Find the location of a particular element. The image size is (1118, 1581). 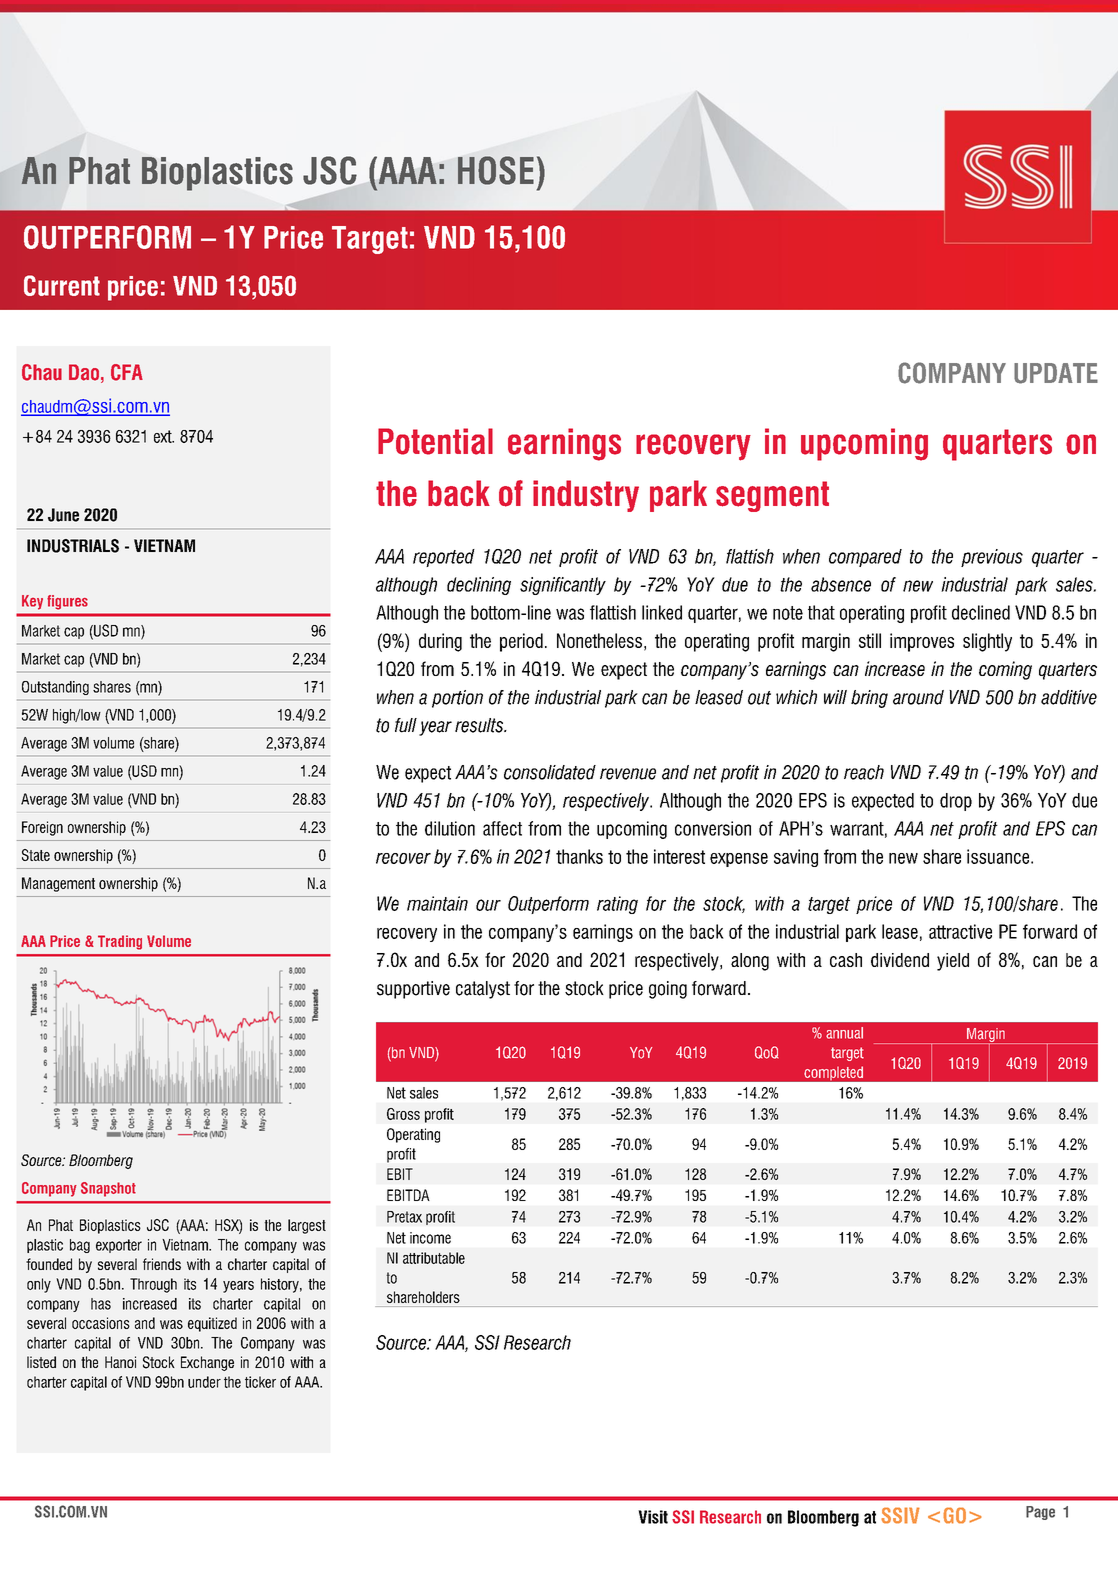

HOSE is located at coordinates (496, 170).
